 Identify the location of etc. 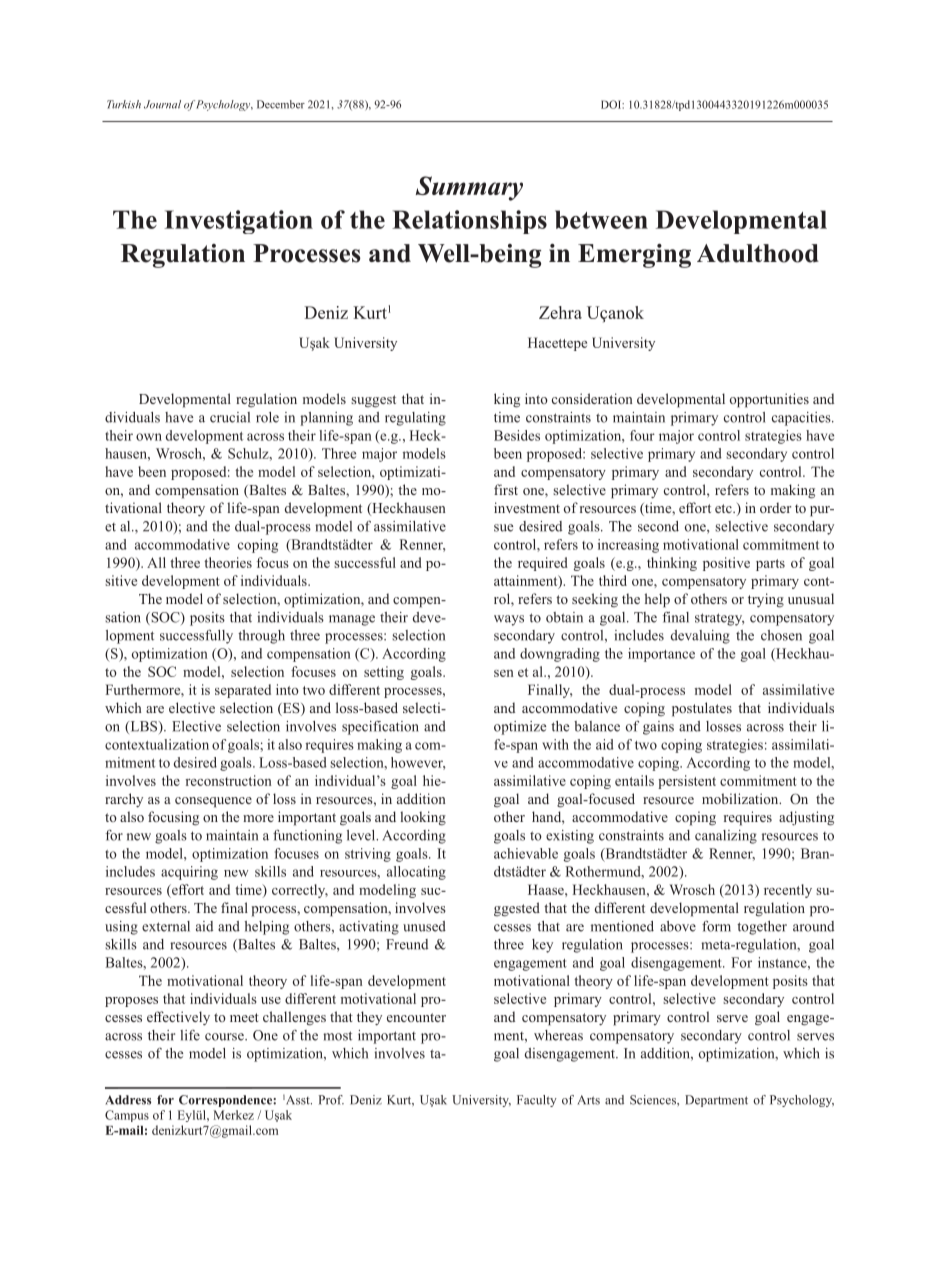
(724, 508).
